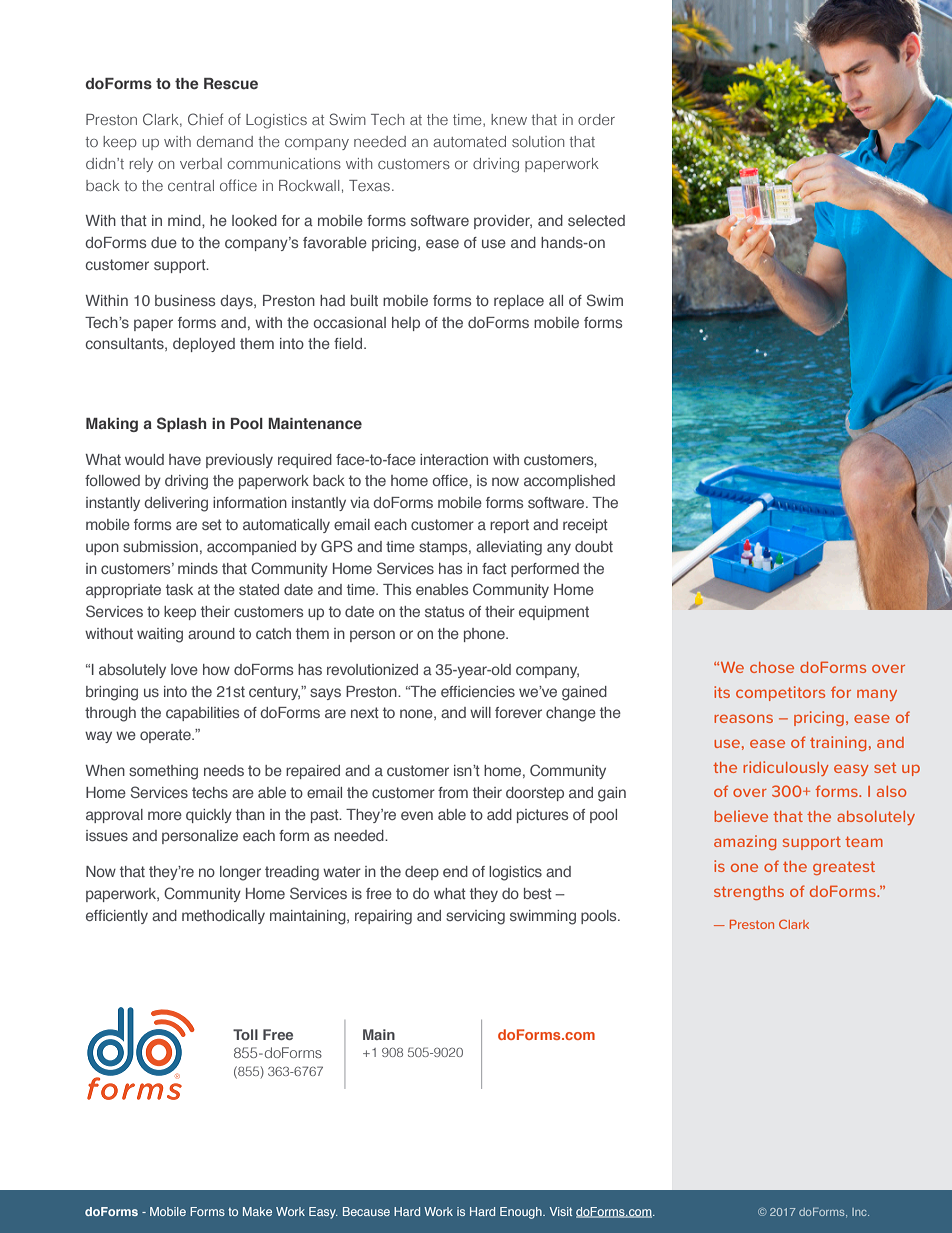 This screenshot has width=952, height=1233. Describe the element at coordinates (209, 816) in the screenshot. I see `quickly` at that location.
